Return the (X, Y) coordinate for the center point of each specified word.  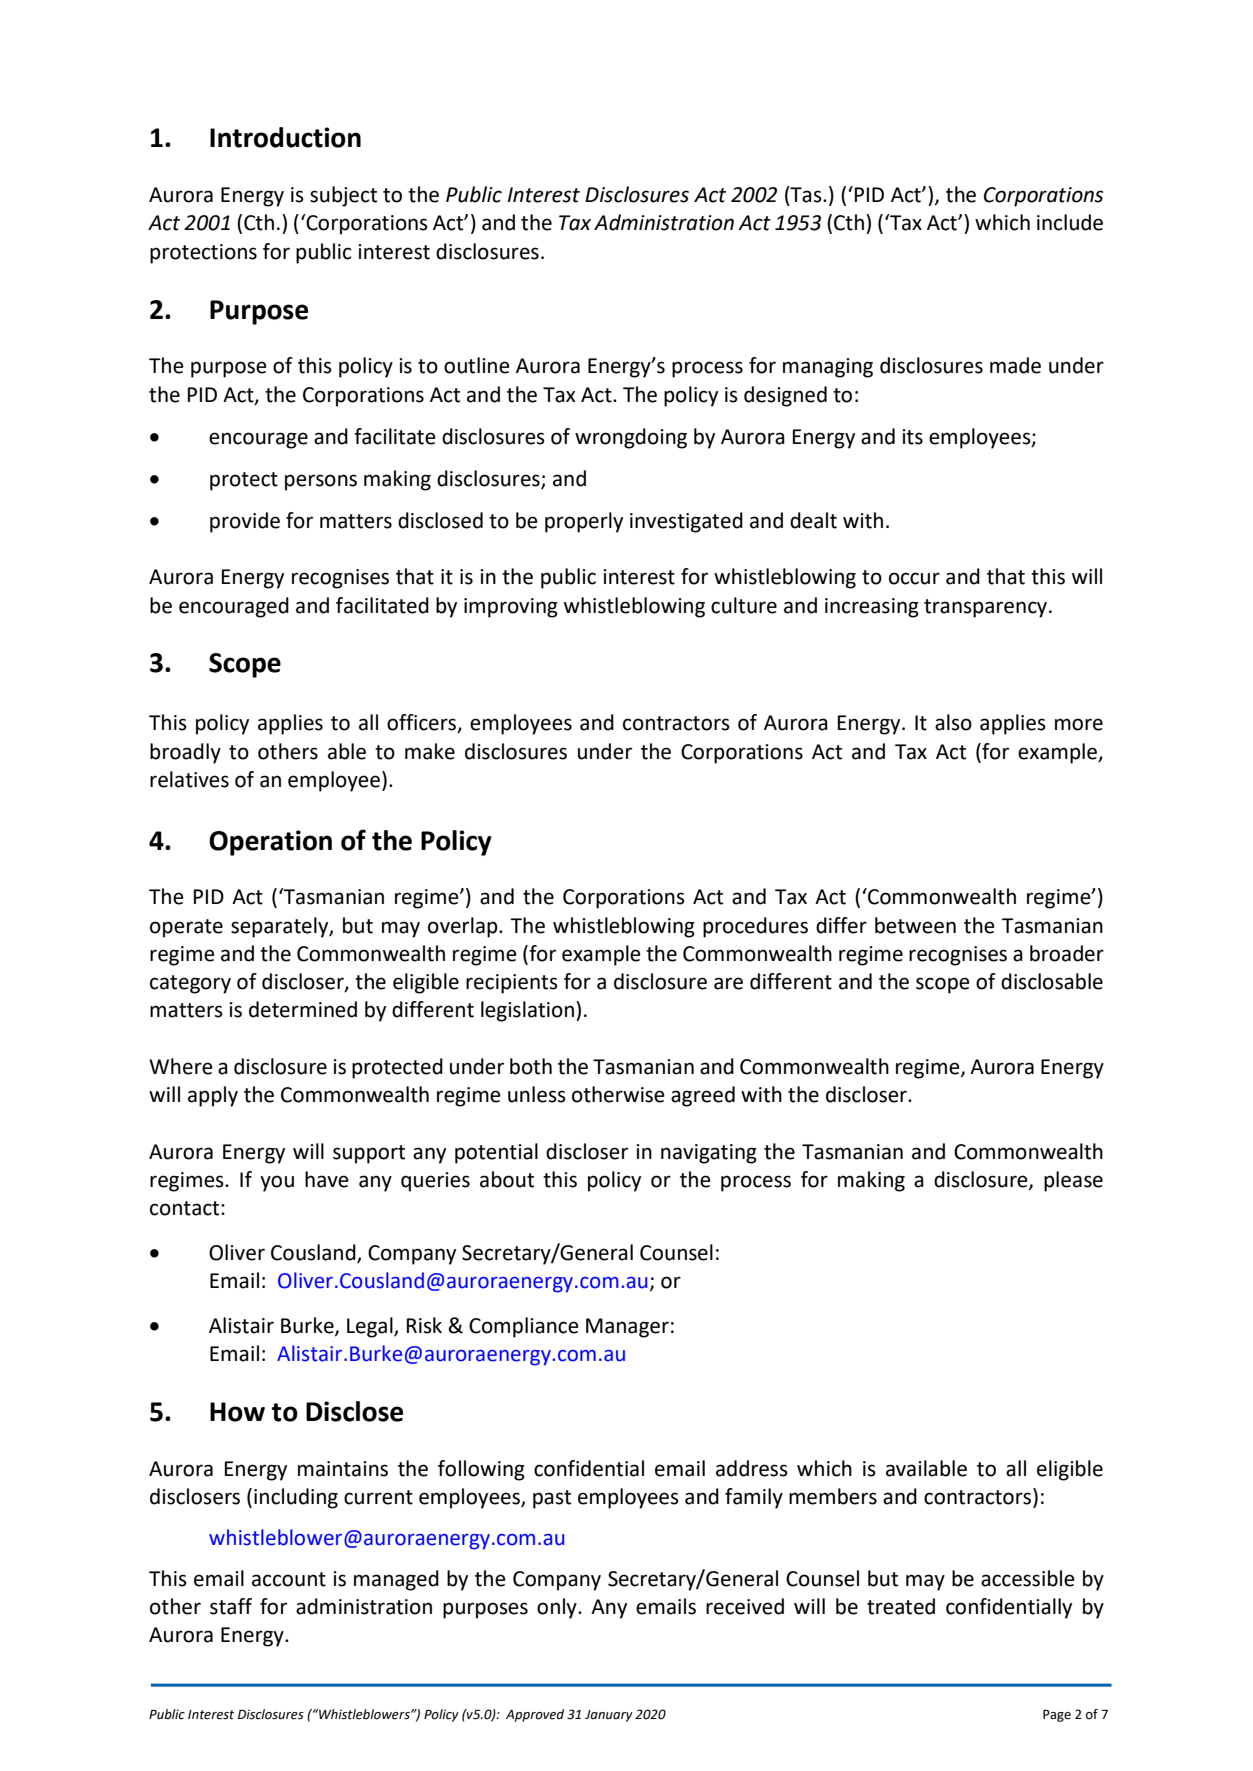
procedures (755, 927)
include (1070, 222)
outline (477, 365)
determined (303, 1009)
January (609, 1716)
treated (901, 1606)
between (915, 925)
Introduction (285, 137)
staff (231, 1606)
